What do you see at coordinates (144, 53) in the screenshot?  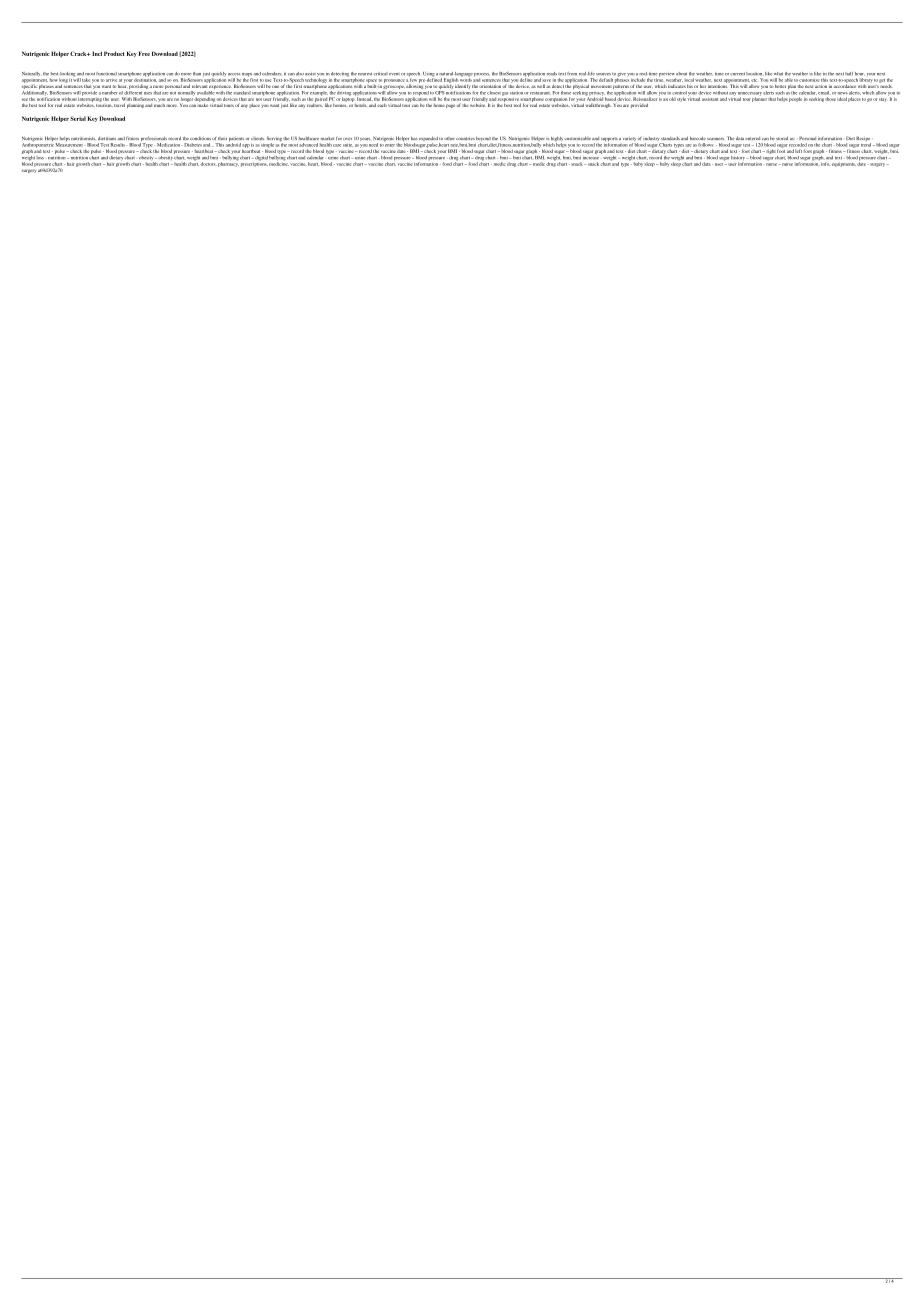 I see `Free` at bounding box center [144, 53].
